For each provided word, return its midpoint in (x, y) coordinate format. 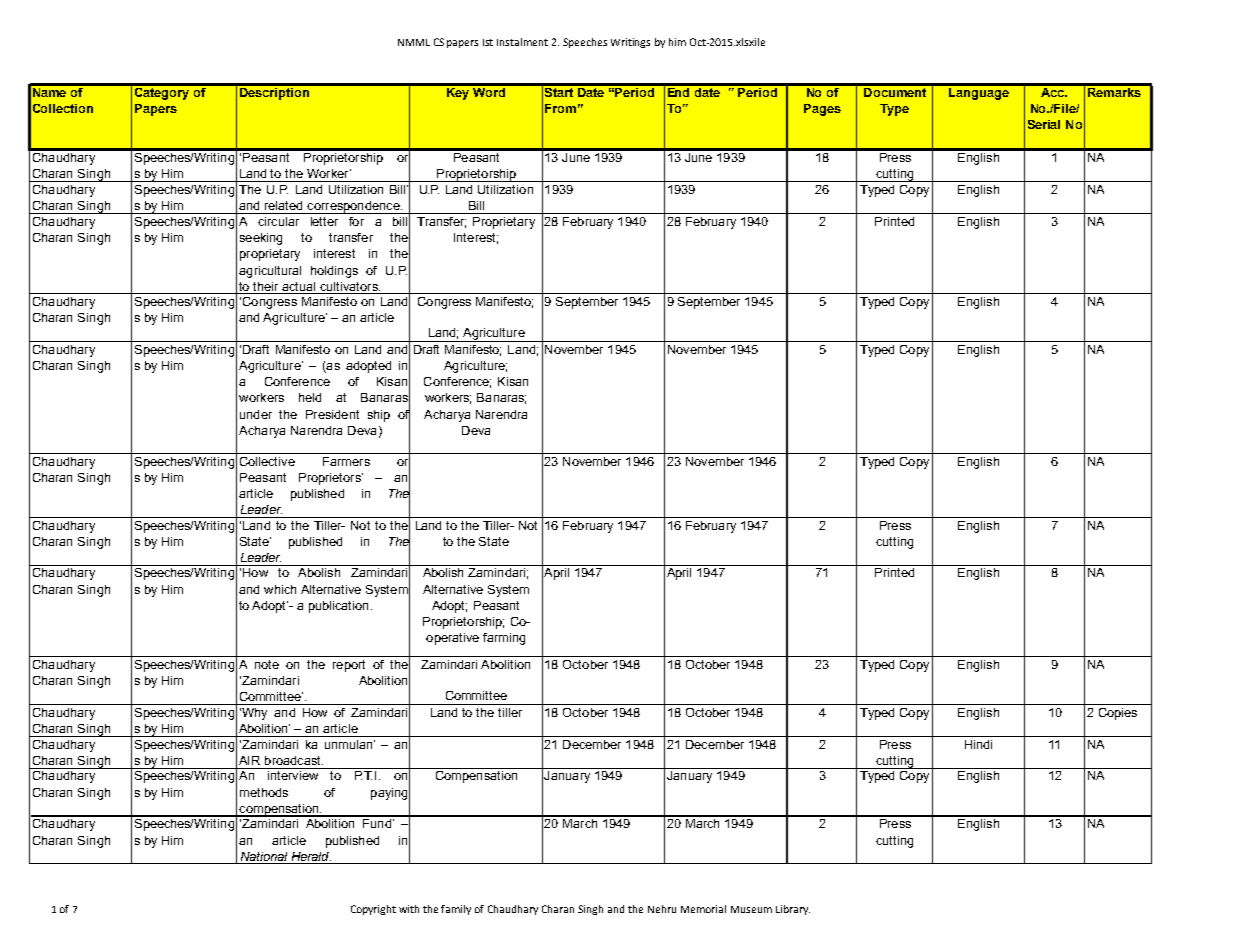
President (332, 414)
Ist (488, 42)
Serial (1044, 124)
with (409, 909)
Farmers (346, 461)
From (560, 108)
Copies (1118, 714)
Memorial (703, 909)
